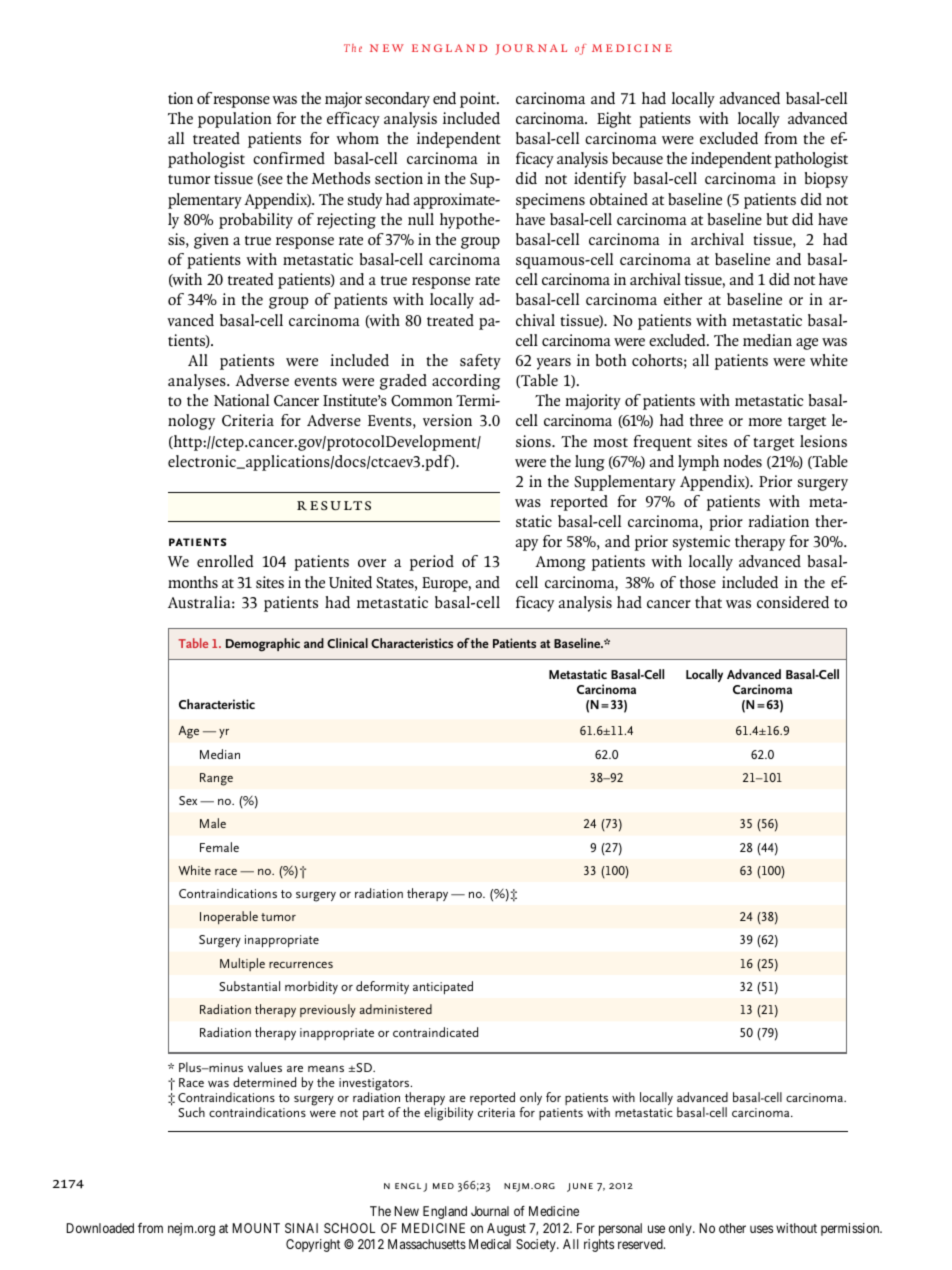 The image size is (952, 1270). I want to click on Journal, so click(490, 1211).
